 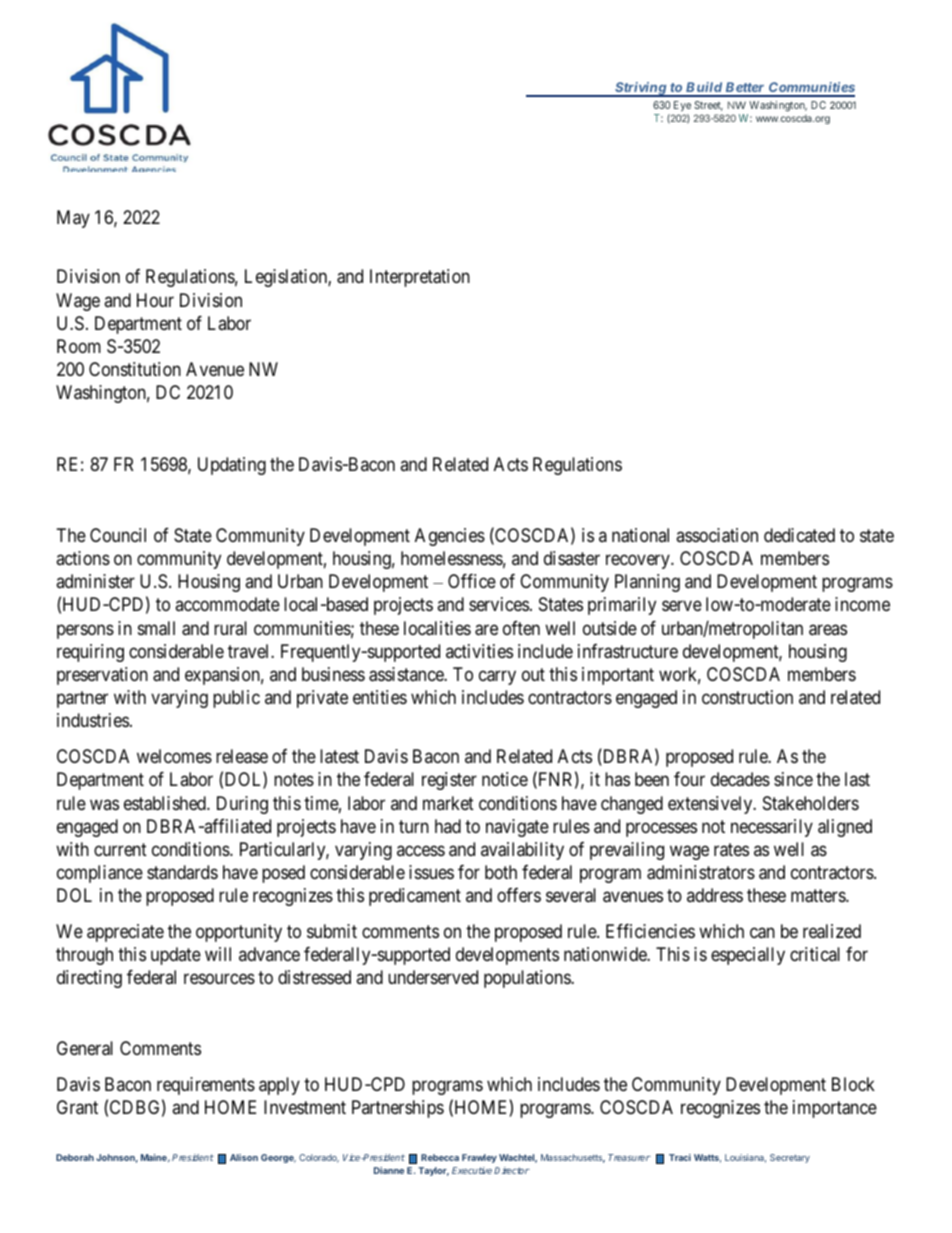 I want to click on predicament, so click(x=415, y=897).
